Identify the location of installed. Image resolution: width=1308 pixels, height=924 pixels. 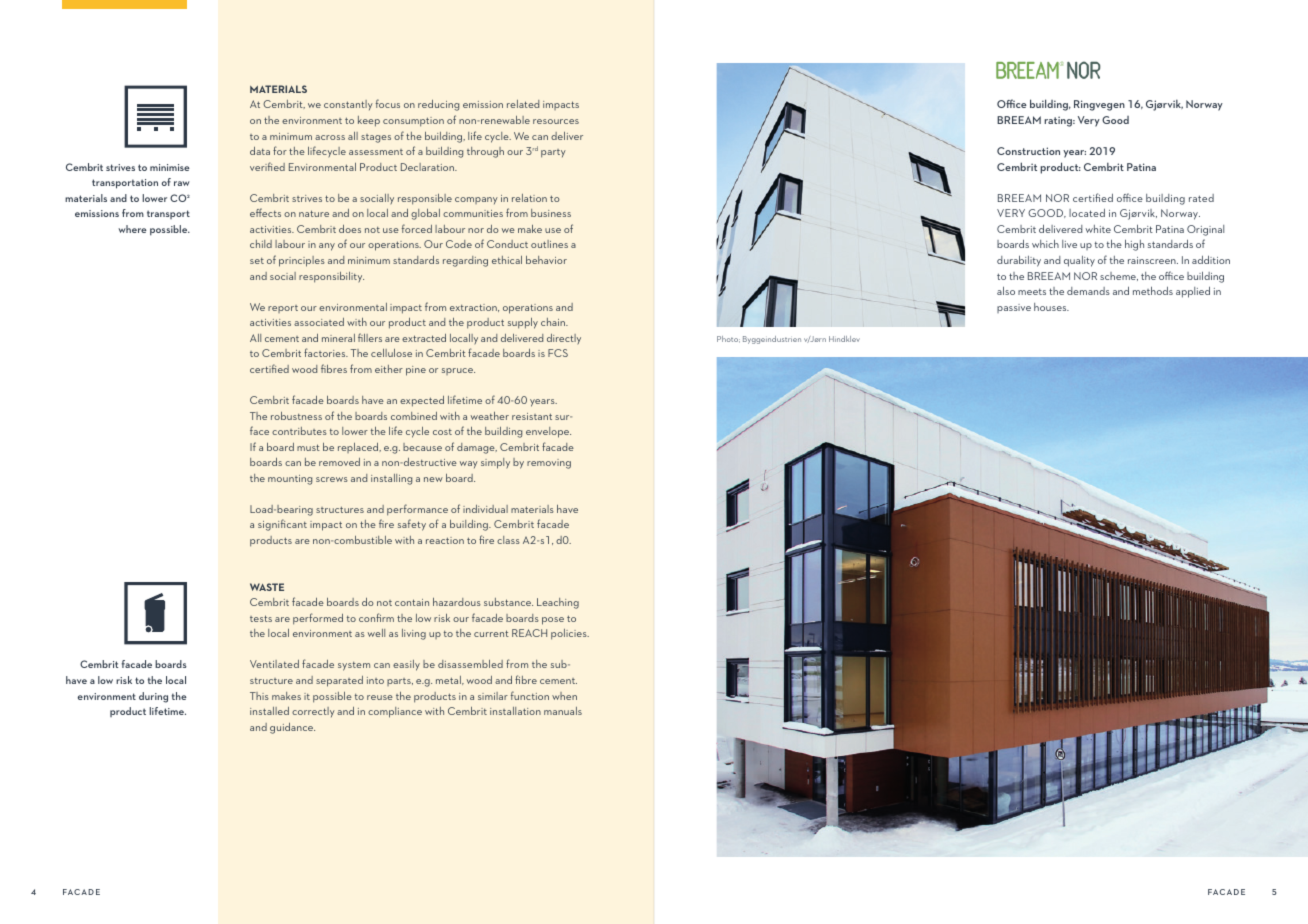
(269, 711).
